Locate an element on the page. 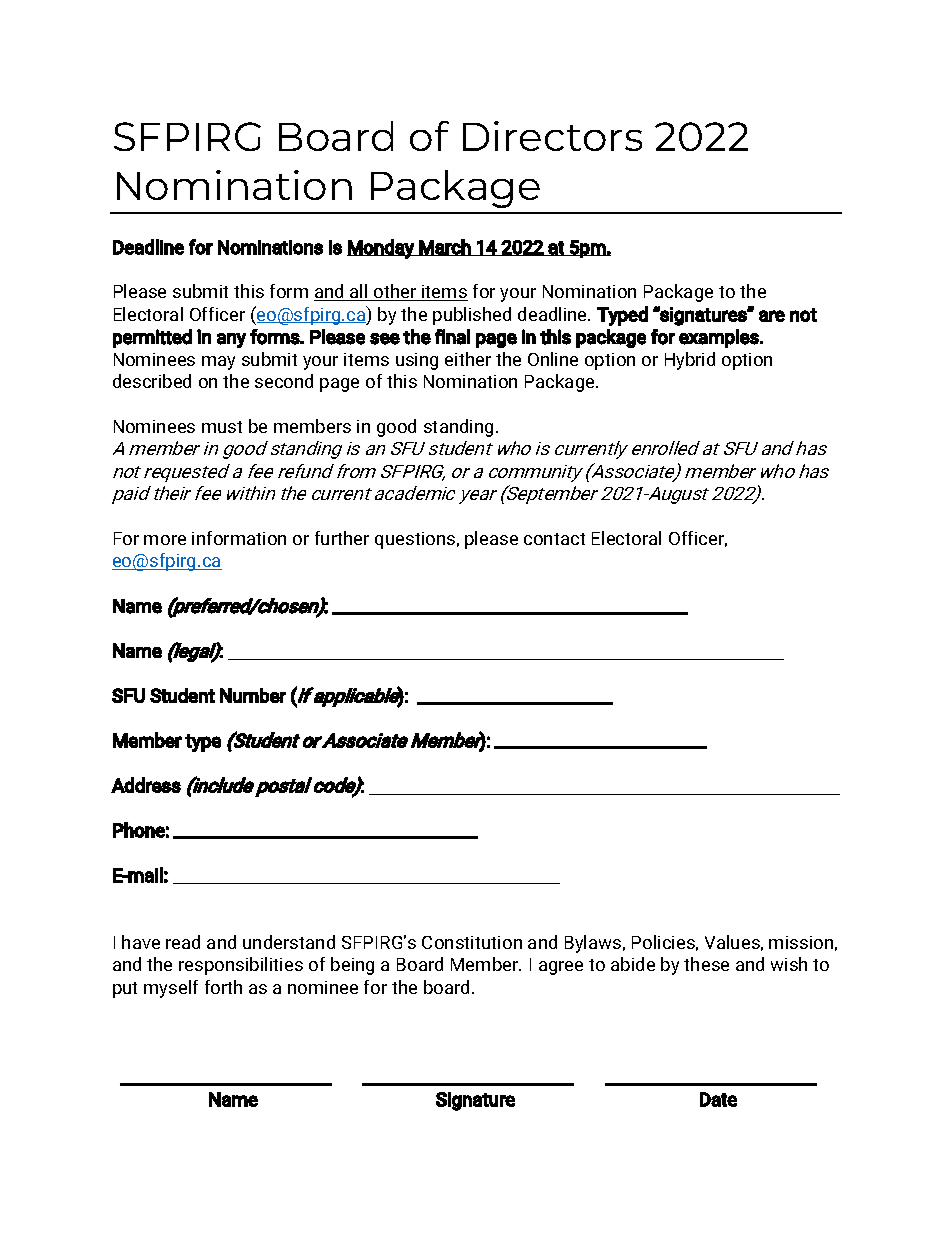  further is located at coordinates (342, 538).
